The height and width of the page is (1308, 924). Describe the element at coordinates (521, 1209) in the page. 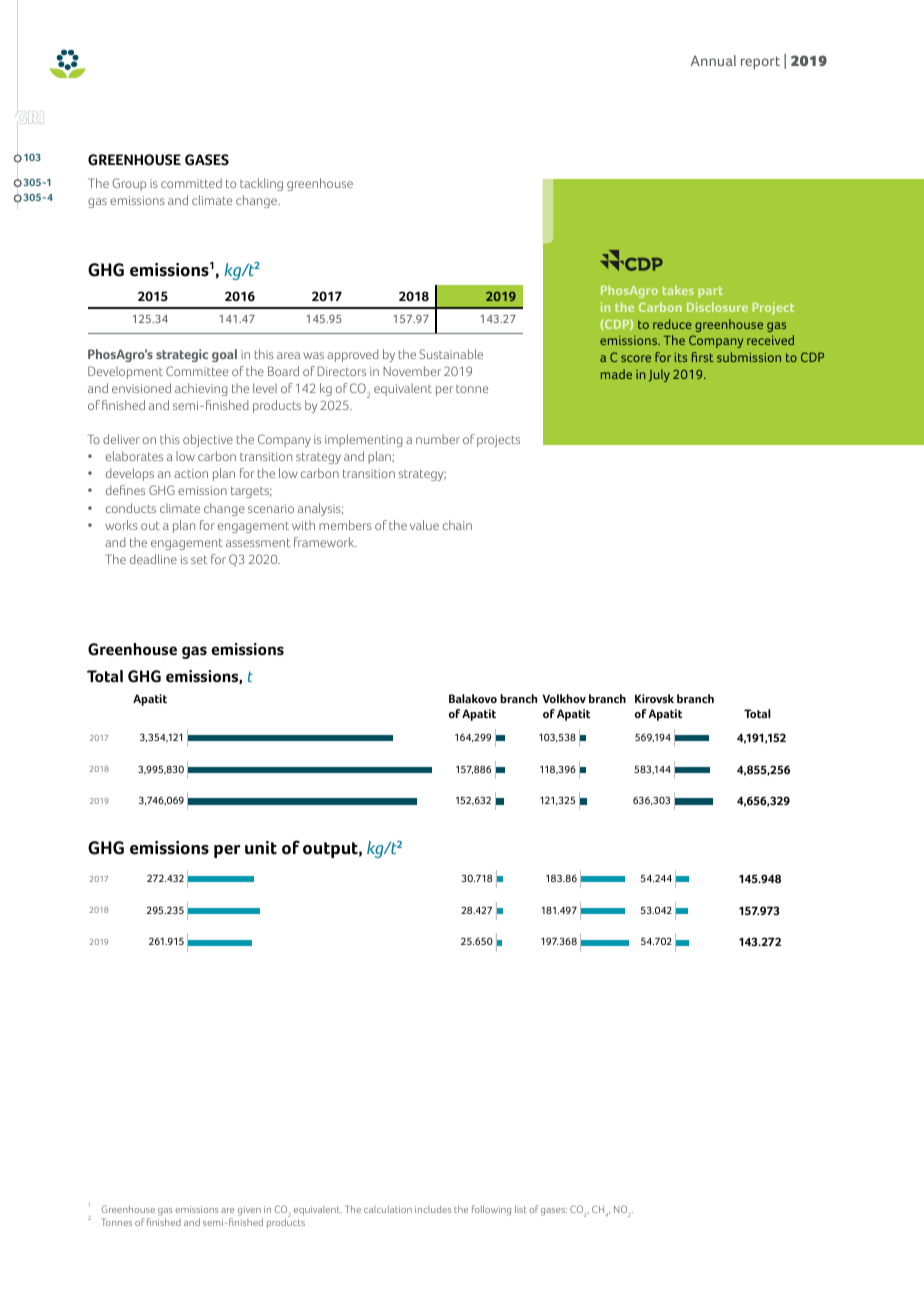

I see `list` at that location.
